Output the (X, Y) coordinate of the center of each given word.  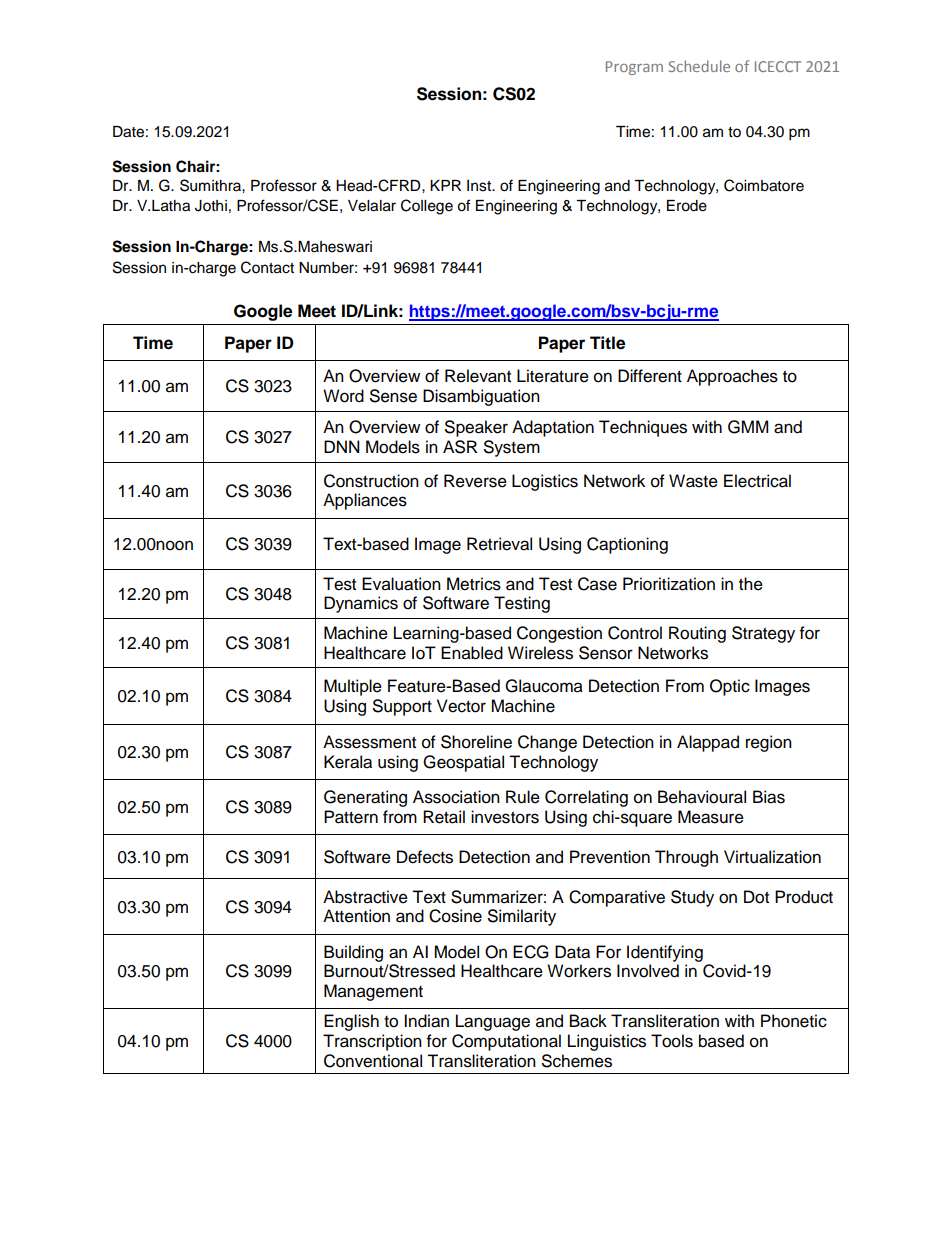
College (427, 207)
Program (634, 68)
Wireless (540, 653)
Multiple (353, 687)
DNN (342, 446)
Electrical (757, 481)
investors (505, 817)
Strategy (763, 634)
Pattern (351, 817)
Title (607, 343)
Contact (267, 267)
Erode (687, 206)
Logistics (545, 482)
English (351, 1022)
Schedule (699, 66)
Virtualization (772, 857)
